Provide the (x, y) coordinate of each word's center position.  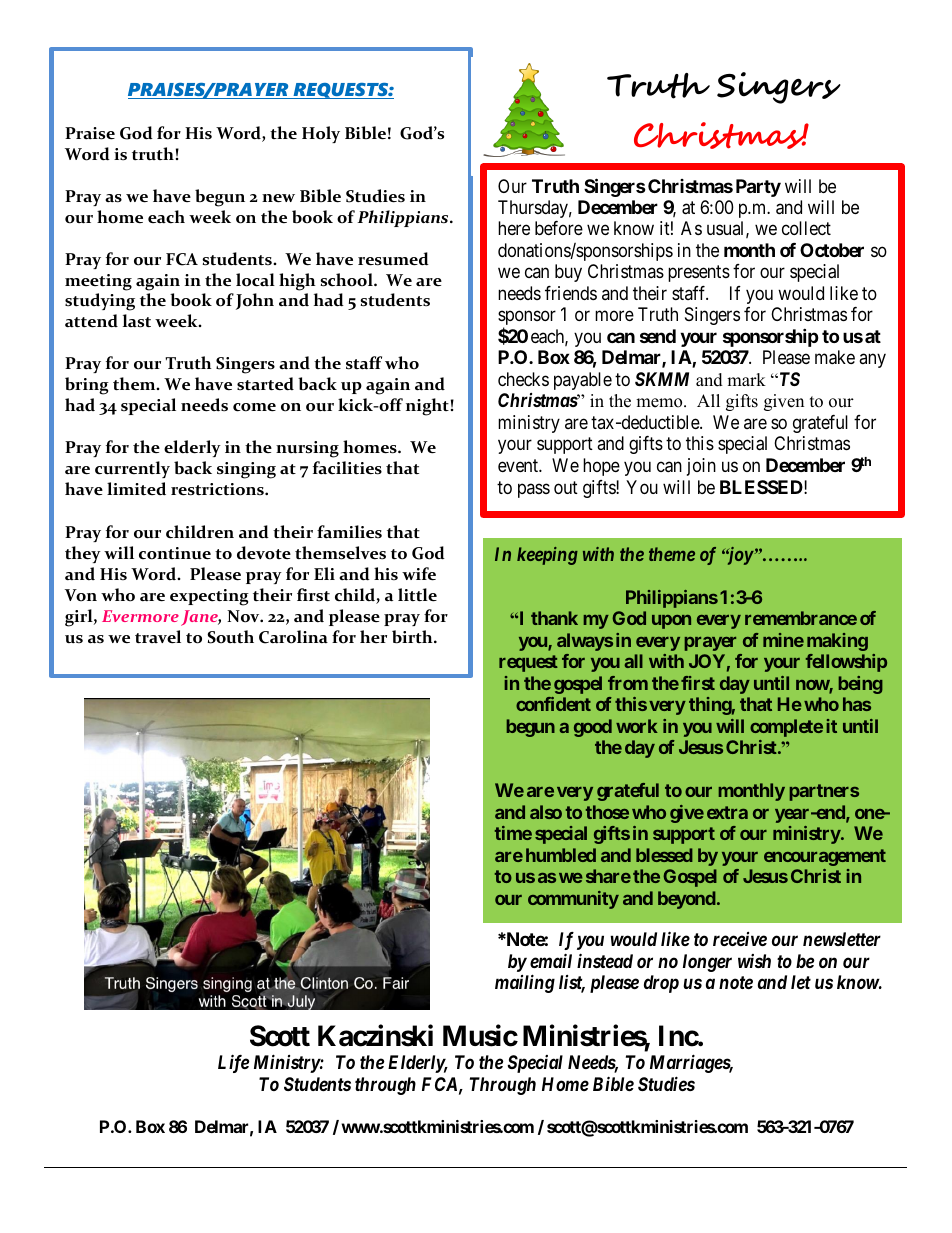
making (837, 642)
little (417, 595)
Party (758, 188)
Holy (321, 134)
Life (233, 1063)
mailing (525, 983)
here (514, 228)
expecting (209, 597)
